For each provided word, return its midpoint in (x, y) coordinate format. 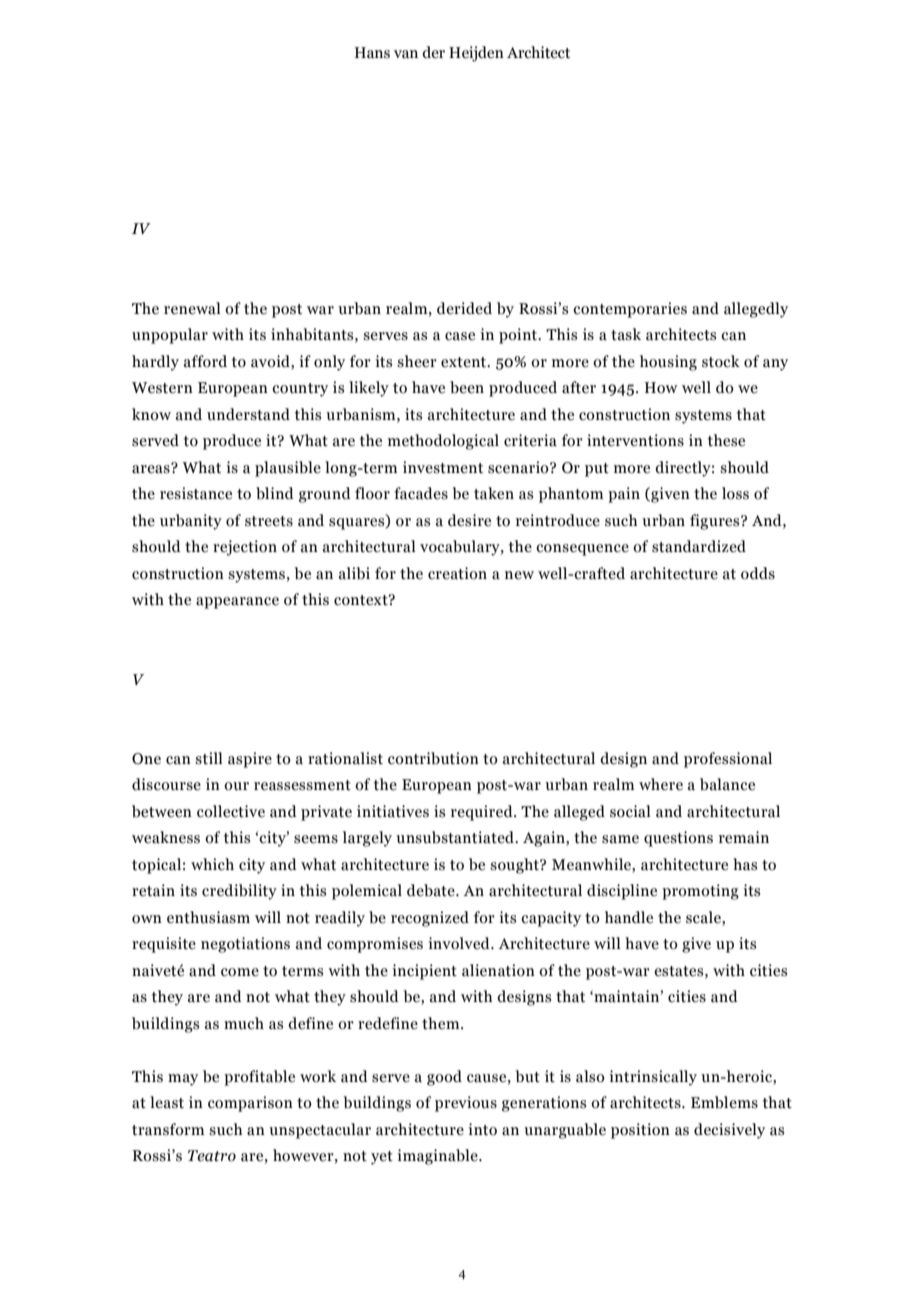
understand (248, 414)
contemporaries (630, 310)
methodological (443, 442)
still (209, 758)
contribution (433, 758)
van (406, 54)
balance (727, 784)
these (726, 440)
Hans (372, 53)
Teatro (212, 1156)
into (482, 1129)
